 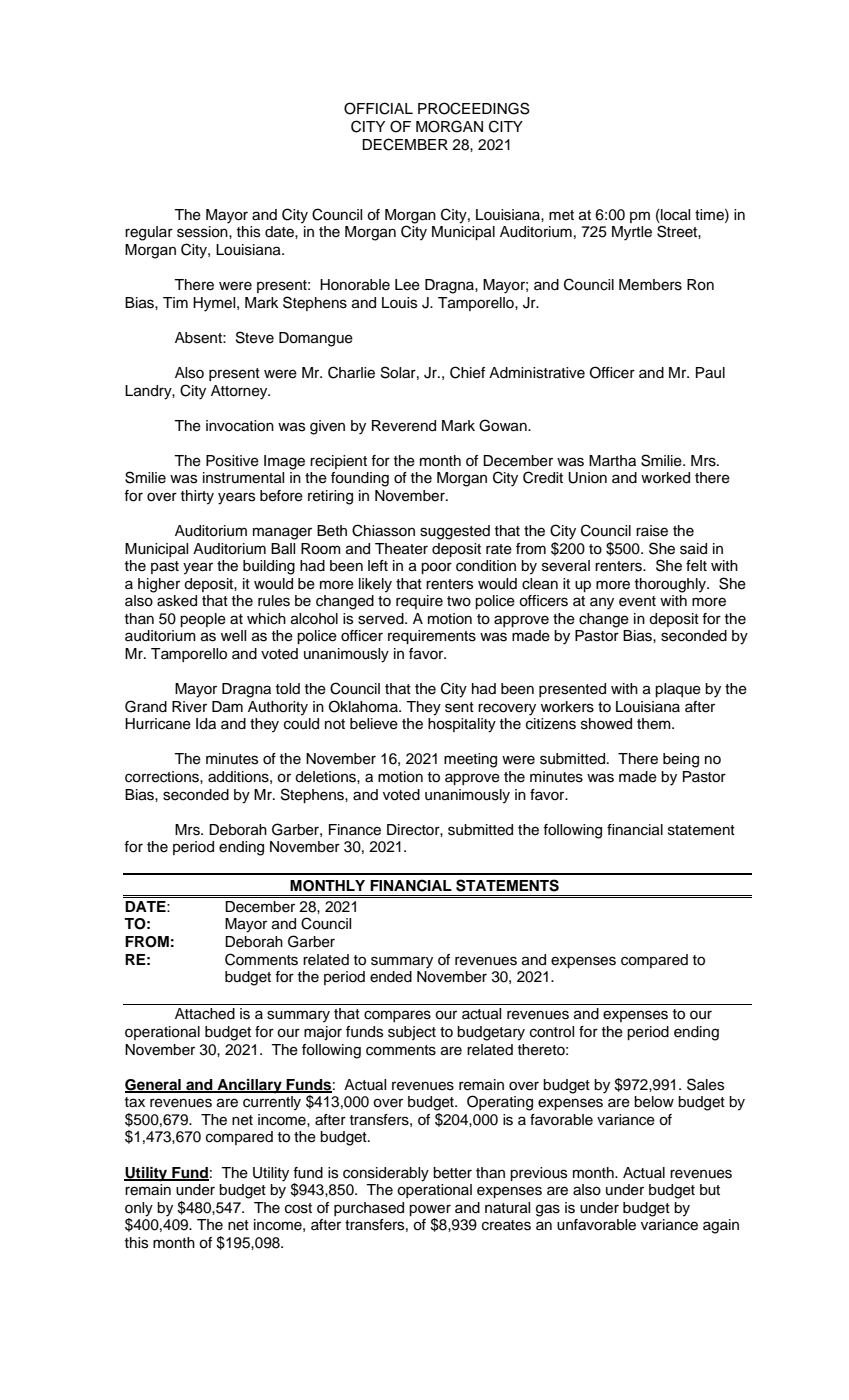 What do you see at coordinates (149, 233) in the image?
I see `regular` at bounding box center [149, 233].
